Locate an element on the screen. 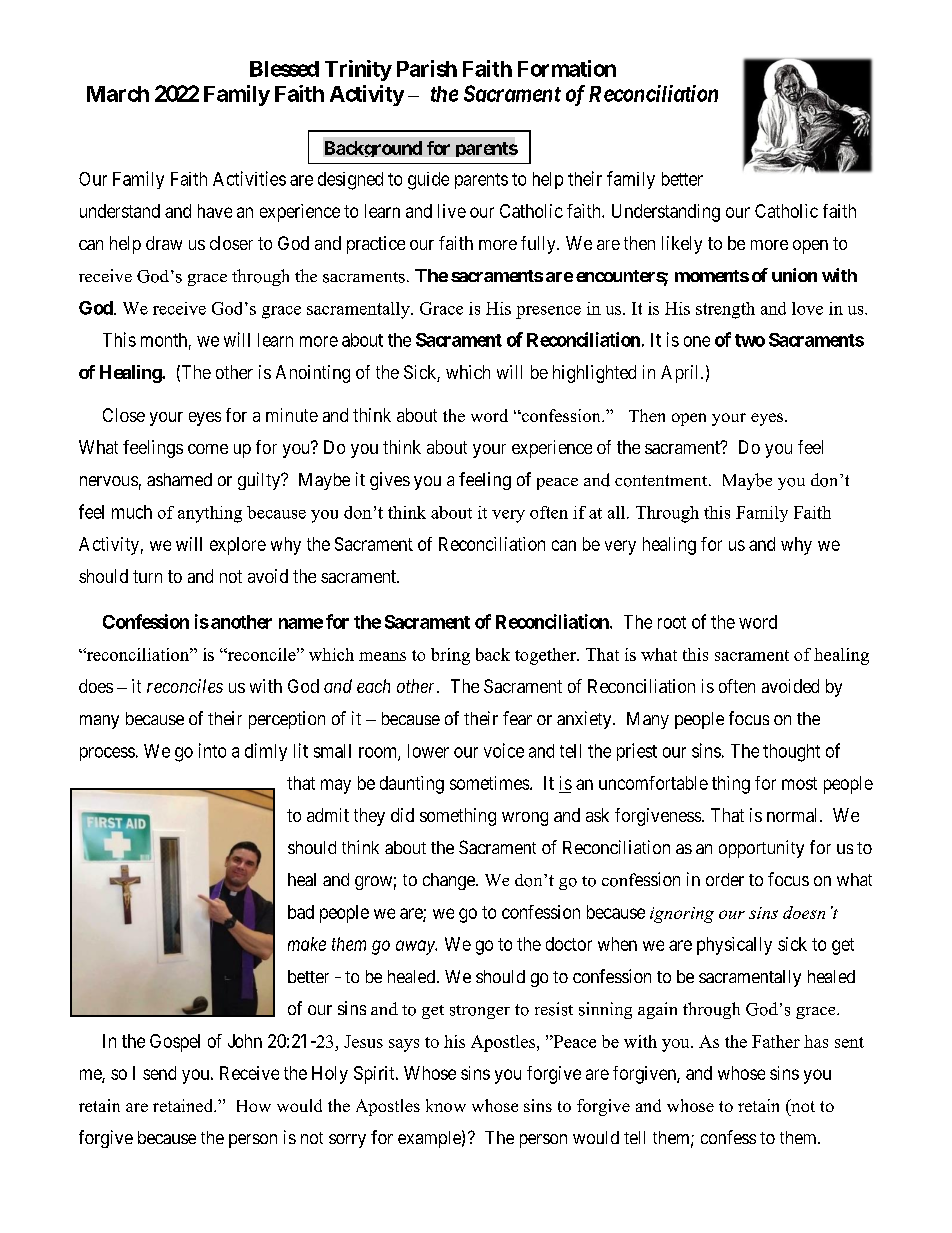 This screenshot has width=952, height=1233. Parish is located at coordinates (427, 68).
